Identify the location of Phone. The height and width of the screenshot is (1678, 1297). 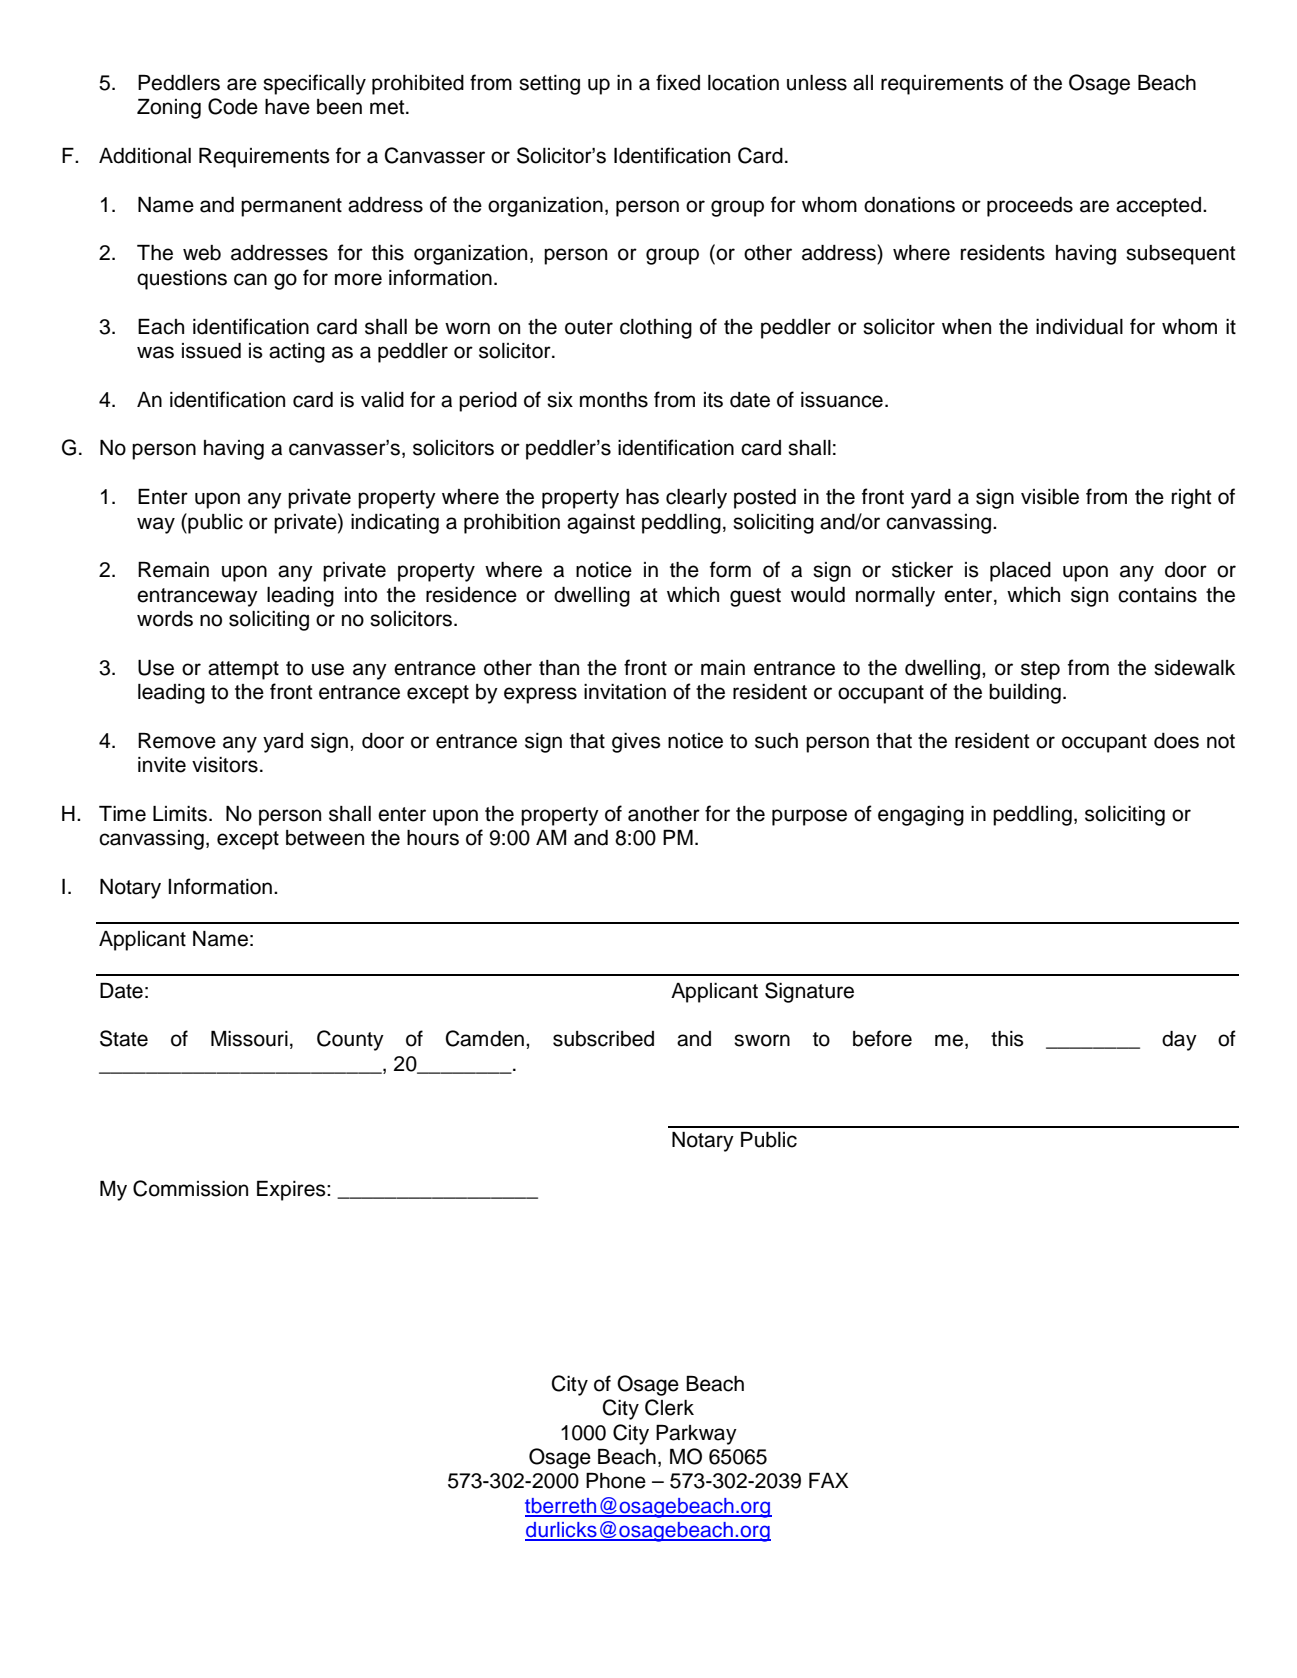
(616, 1481).
